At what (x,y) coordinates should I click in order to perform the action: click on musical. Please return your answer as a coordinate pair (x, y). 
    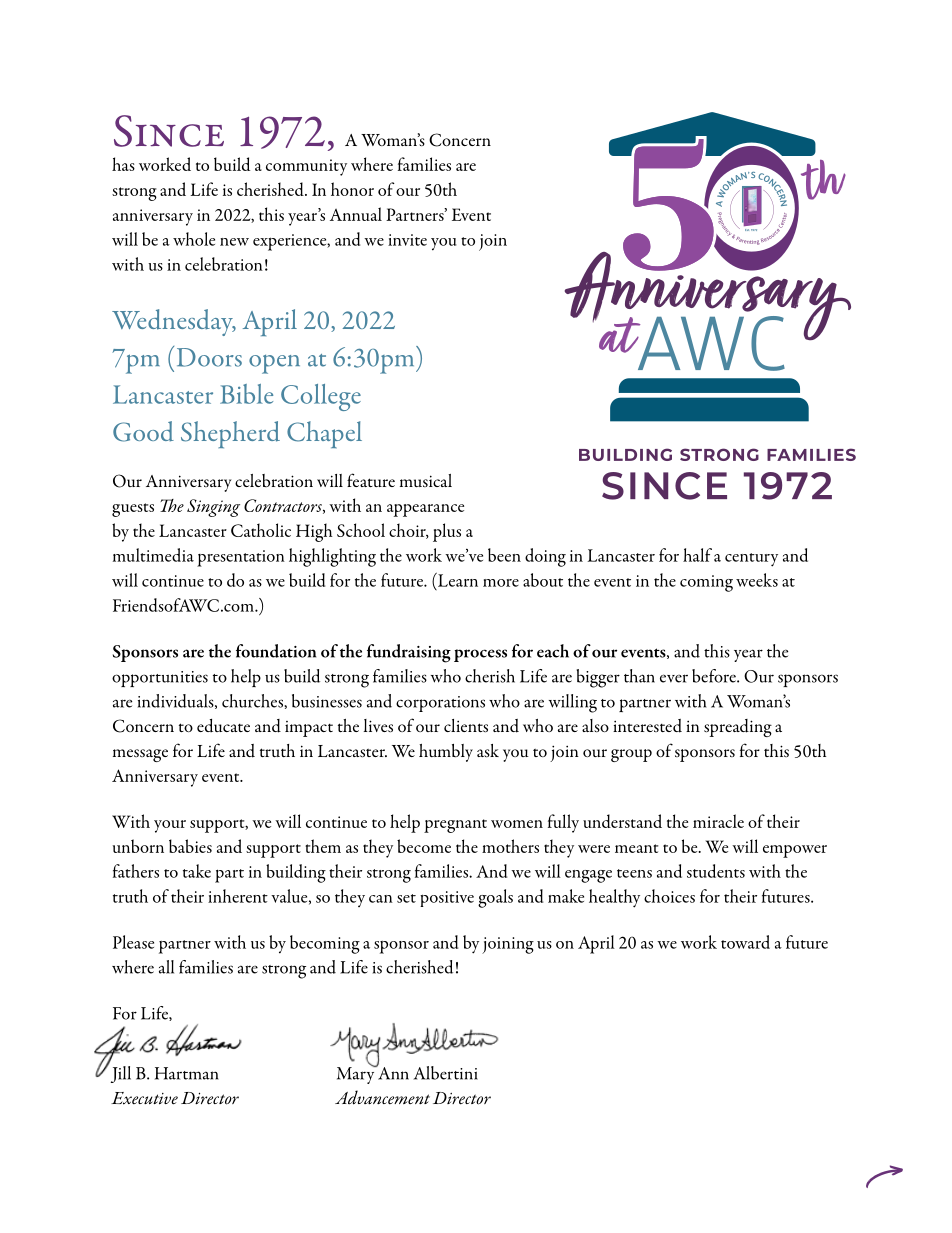
    Looking at the image, I should click on (426, 480).
